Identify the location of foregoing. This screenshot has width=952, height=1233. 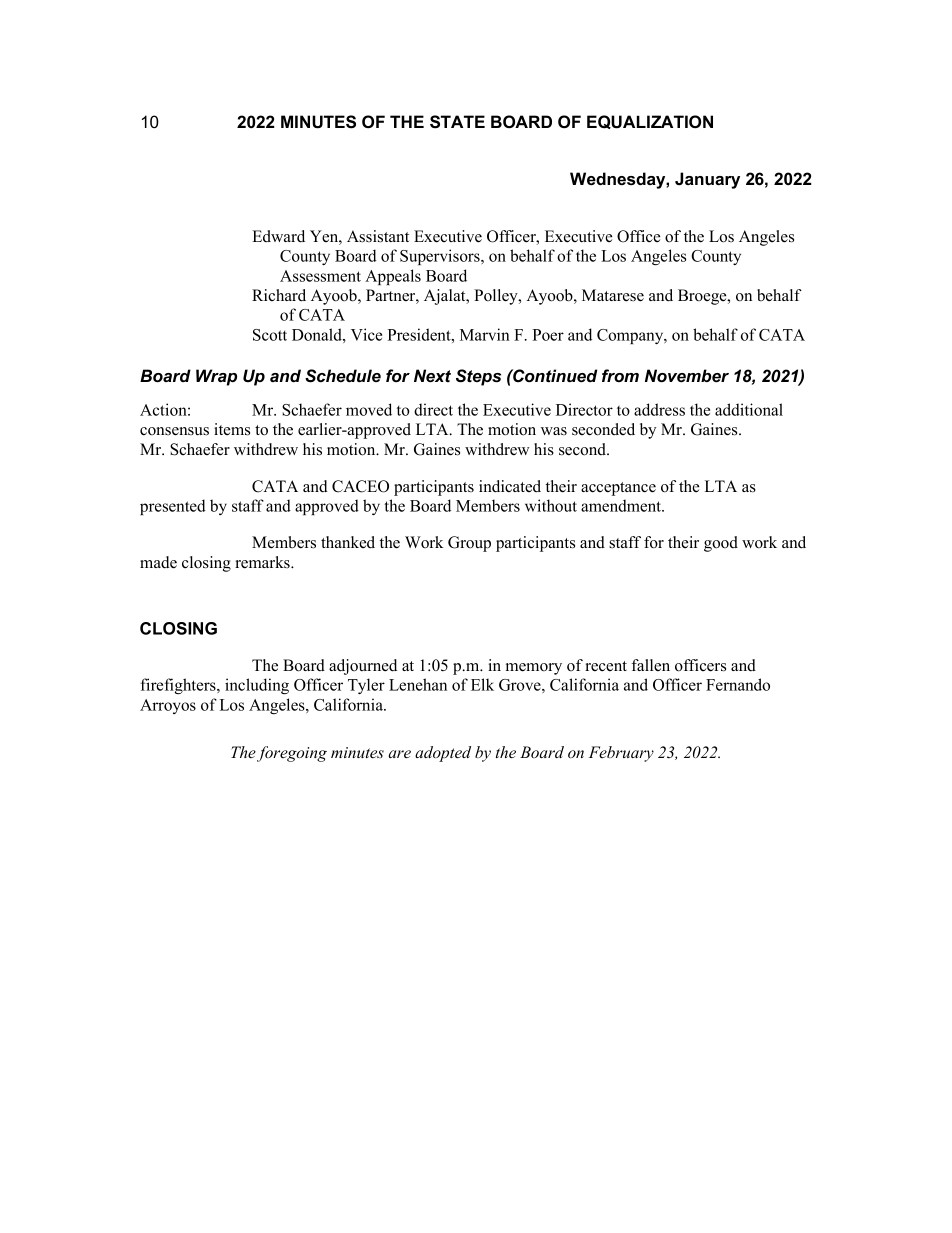
(292, 754).
